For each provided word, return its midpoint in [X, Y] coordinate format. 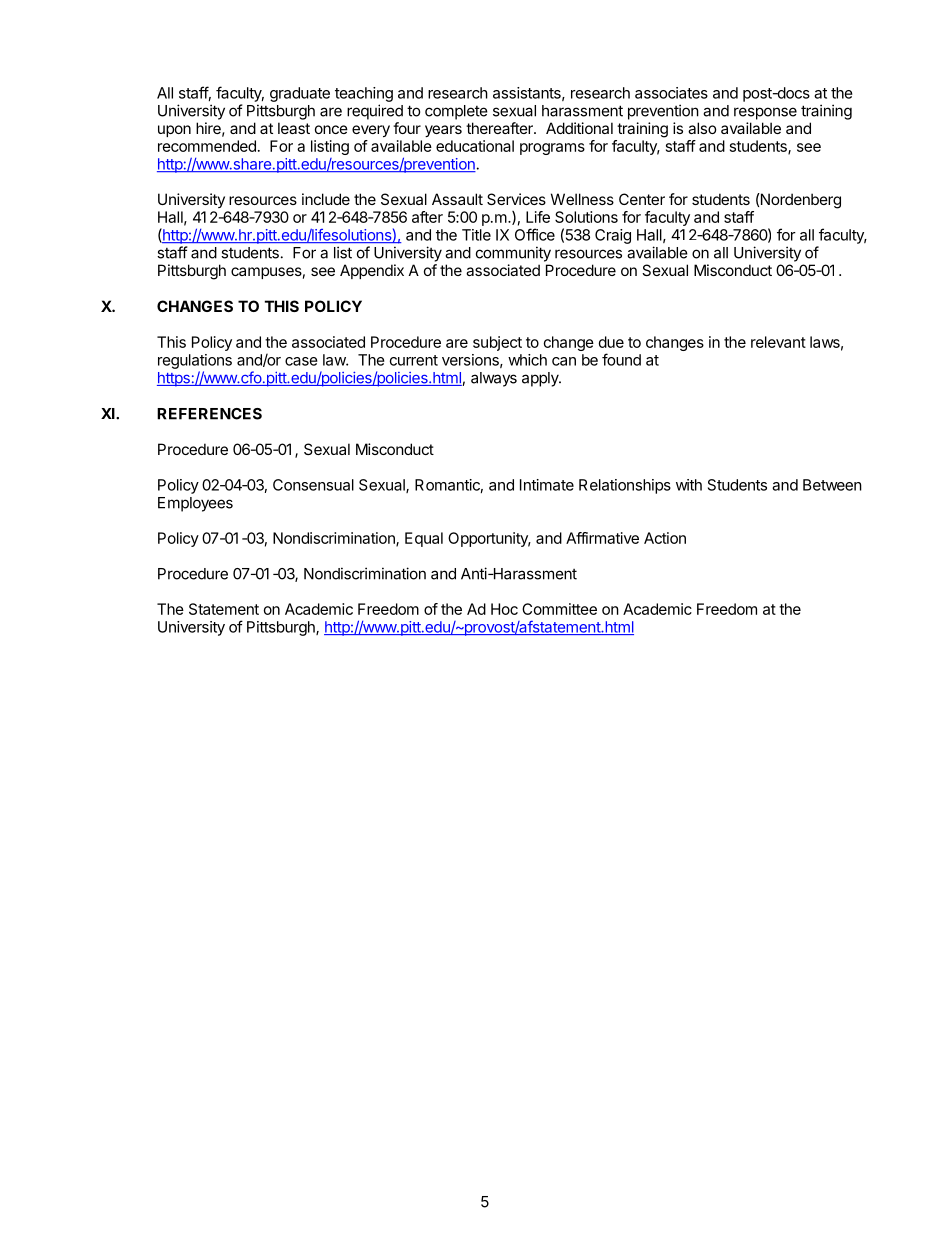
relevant [778, 342]
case [301, 361]
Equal [424, 539]
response [765, 113]
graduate [300, 94]
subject [497, 343]
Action [665, 538]
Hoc [504, 609]
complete [456, 112]
